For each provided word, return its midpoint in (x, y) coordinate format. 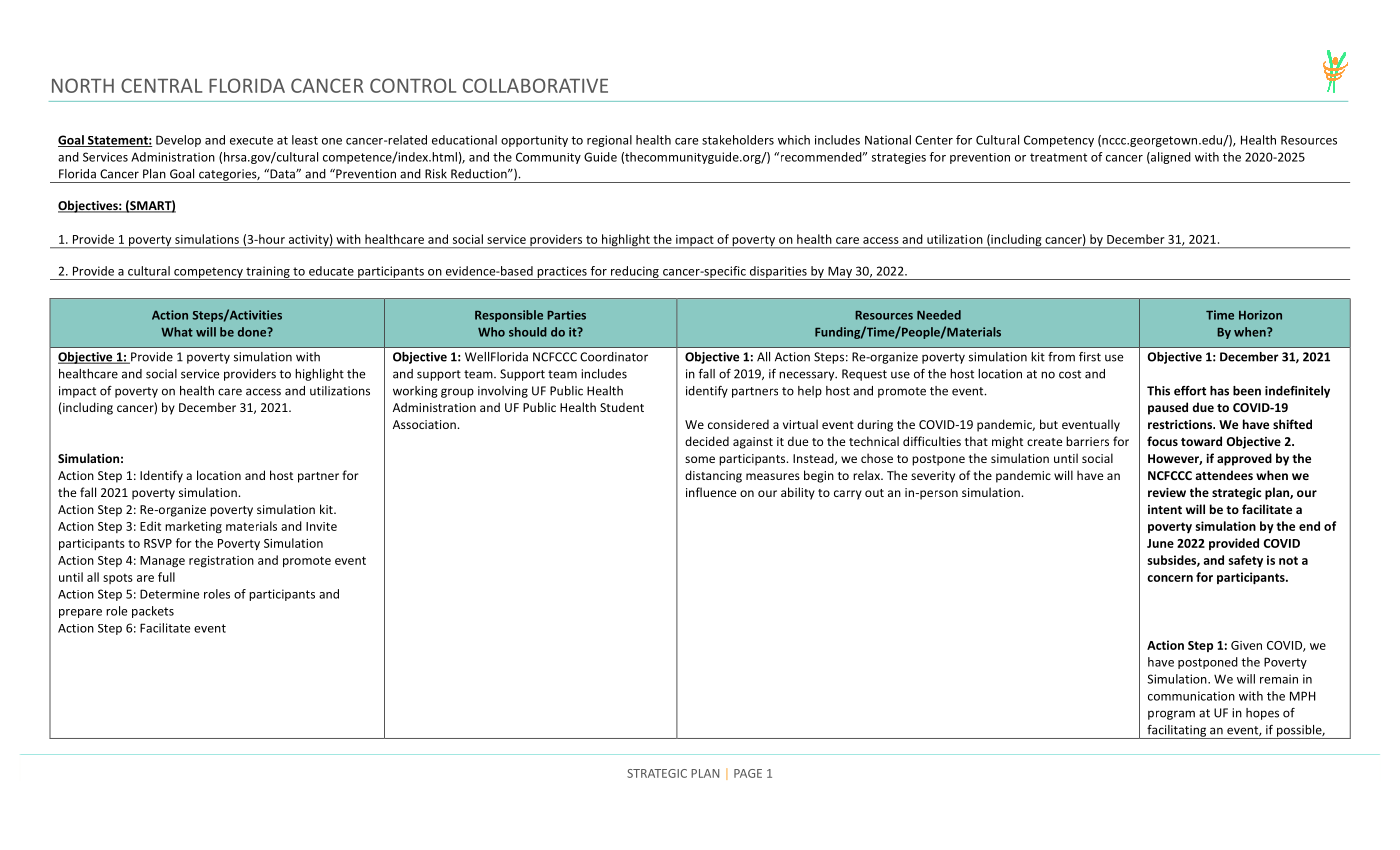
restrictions (1181, 424)
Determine (169, 594)
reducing (635, 273)
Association (424, 424)
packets (153, 612)
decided (707, 441)
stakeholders (738, 140)
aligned (1170, 158)
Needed (939, 315)
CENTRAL (161, 85)
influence (711, 492)
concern (1170, 578)
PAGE (748, 773)
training (268, 273)
